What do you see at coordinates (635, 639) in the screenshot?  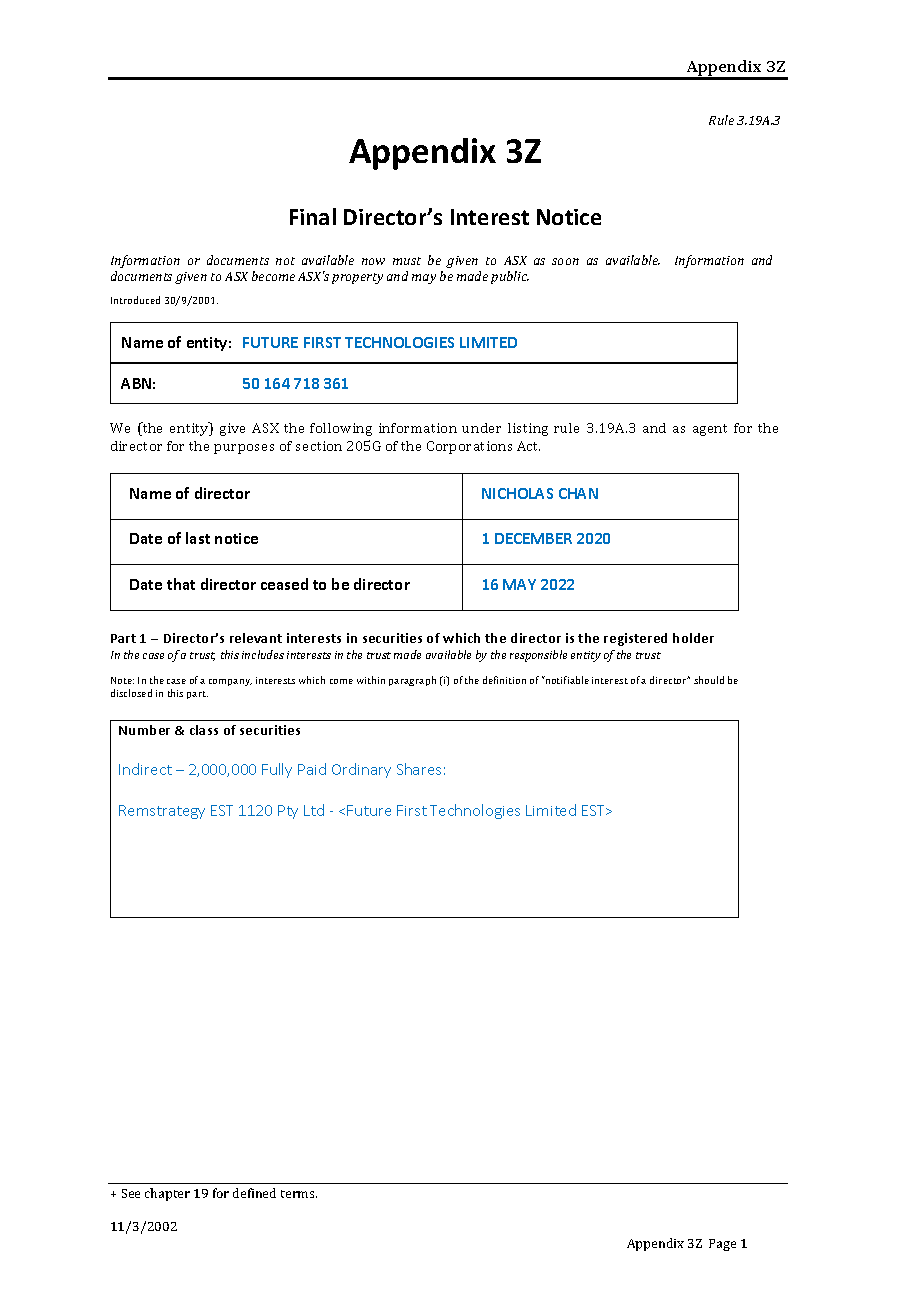 I see `registered` at bounding box center [635, 639].
